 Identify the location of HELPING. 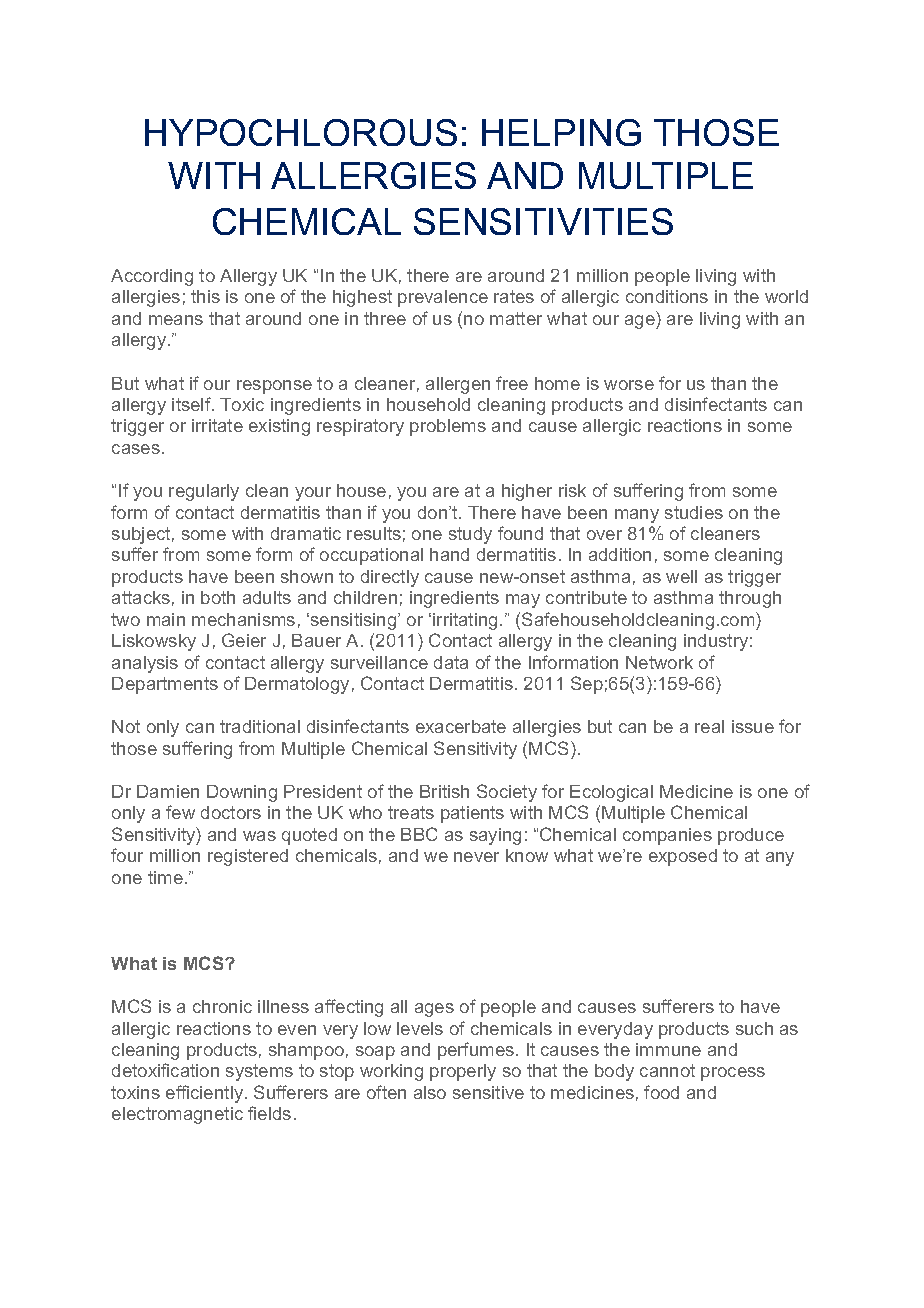
(561, 132).
